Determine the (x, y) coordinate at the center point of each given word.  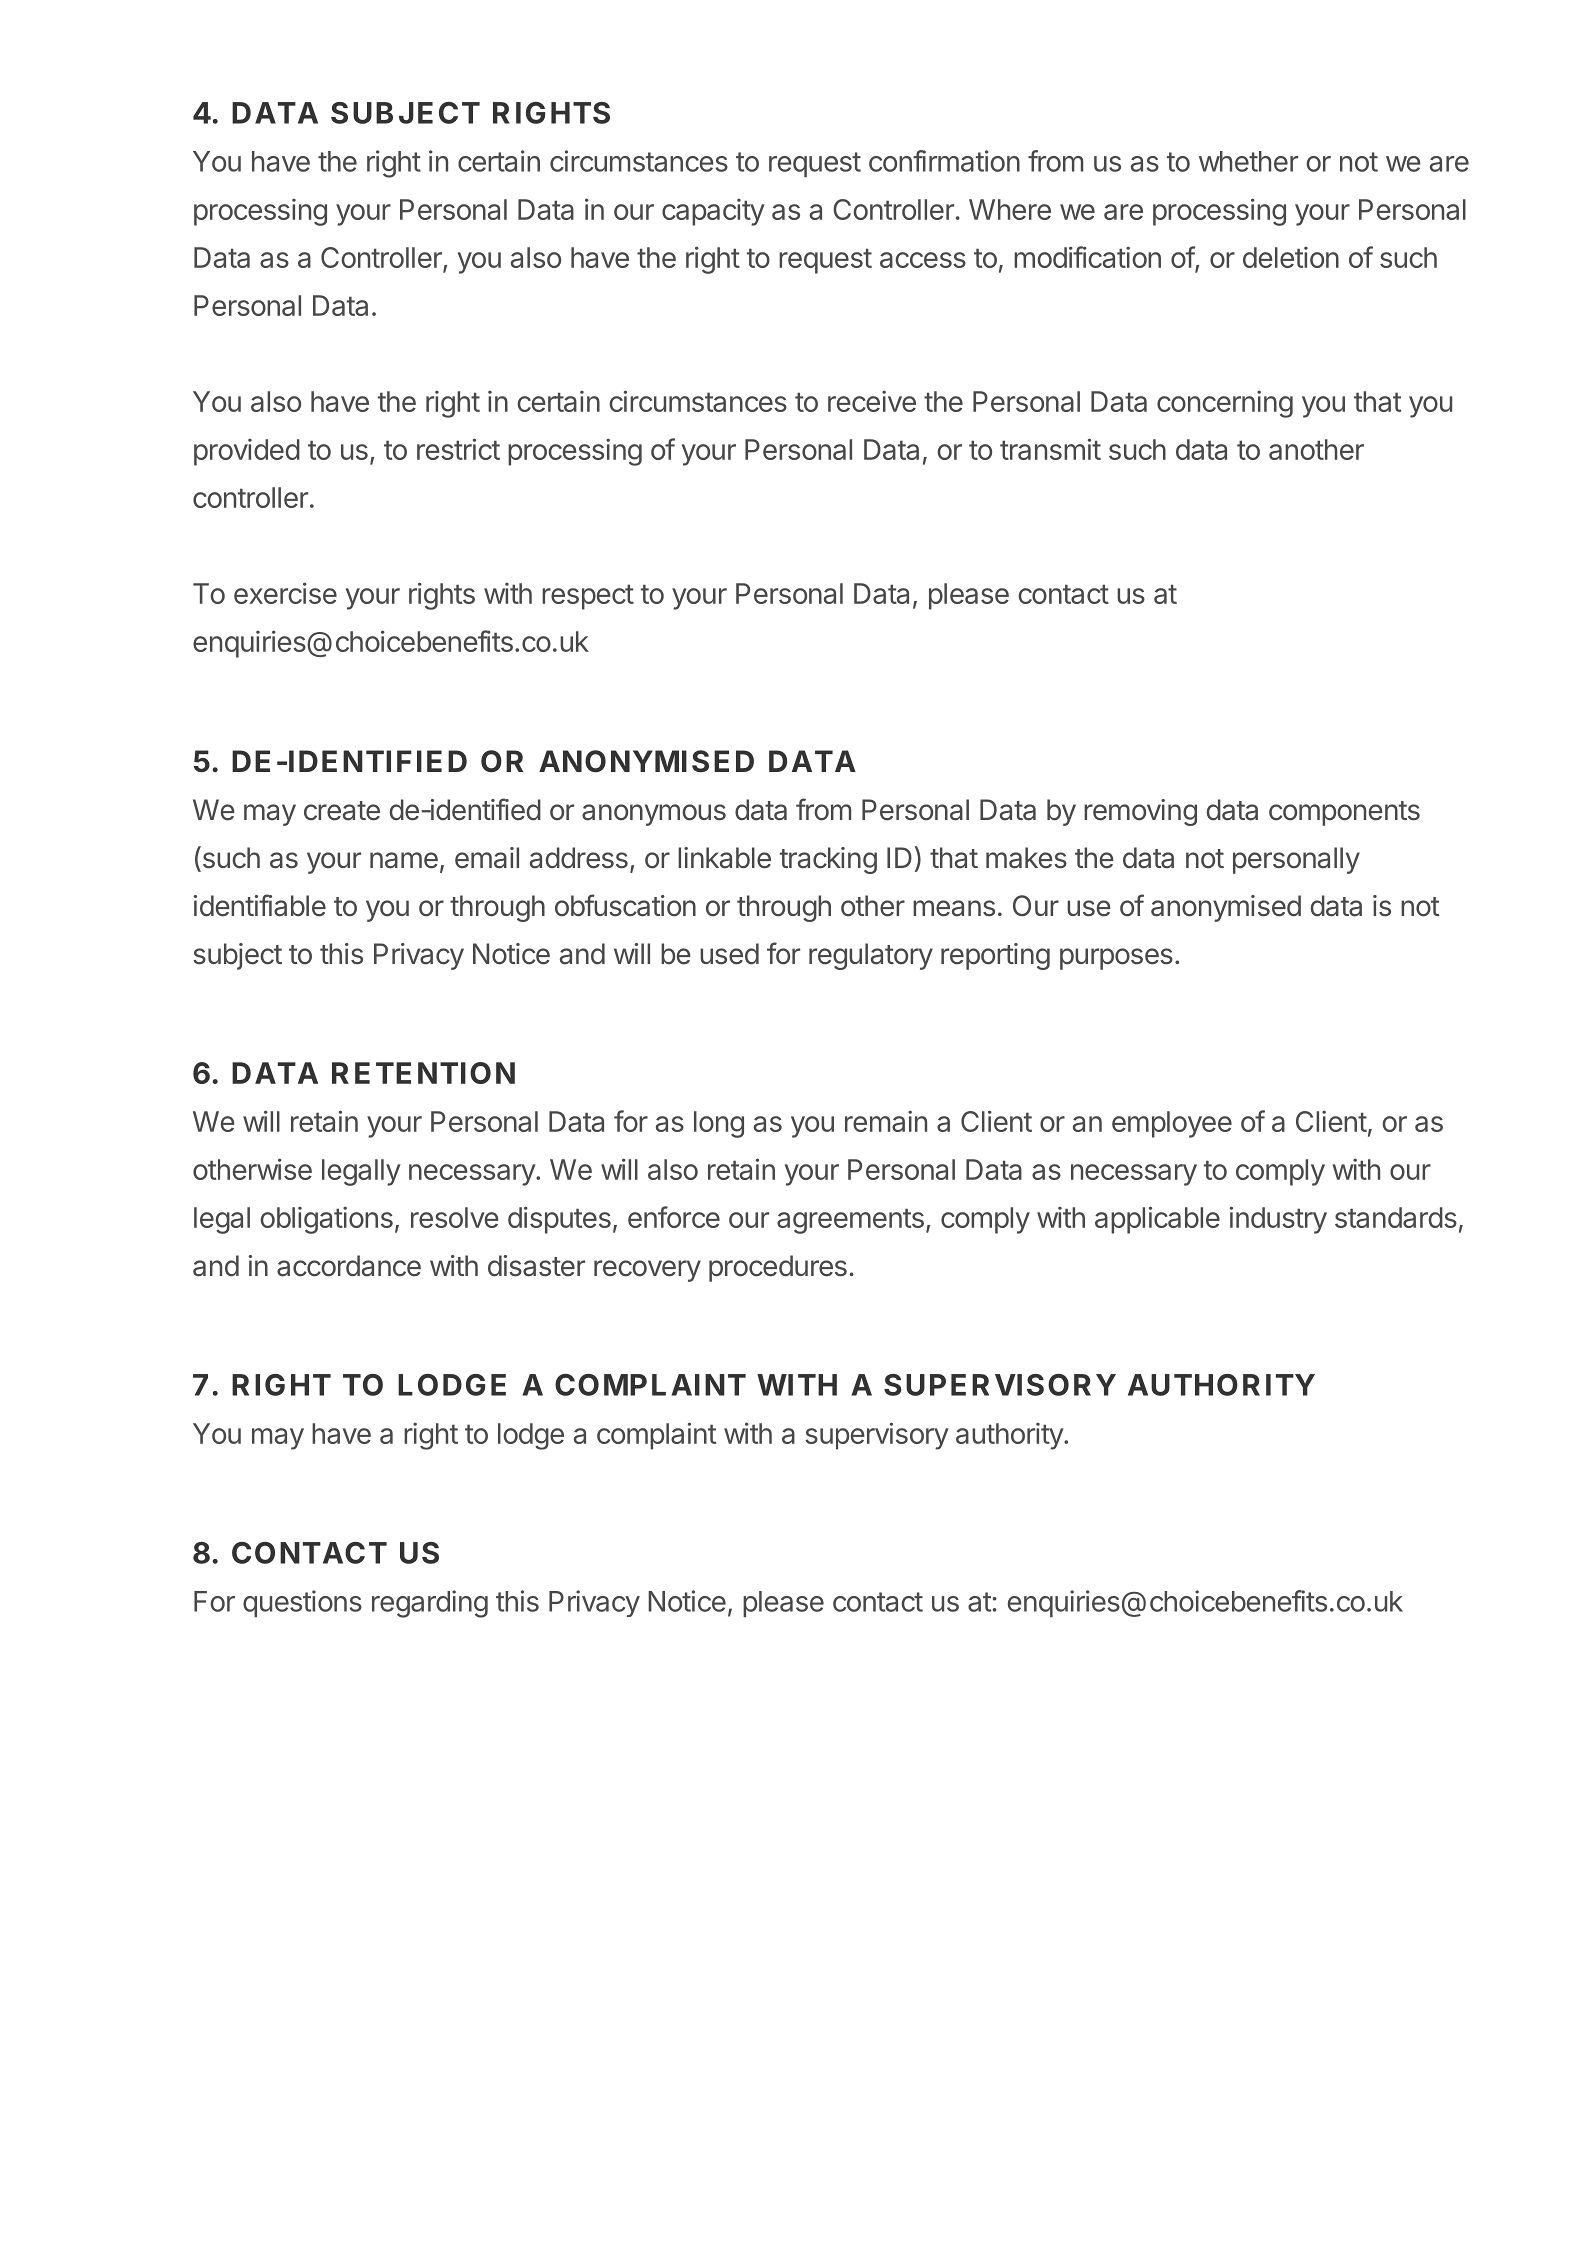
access (923, 260)
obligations (326, 1220)
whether (1248, 161)
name (404, 860)
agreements (850, 1221)
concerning (1225, 404)
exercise (285, 593)
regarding (430, 1604)
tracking (828, 860)
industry (1278, 1220)
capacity (713, 212)
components (1344, 813)
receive (872, 401)
